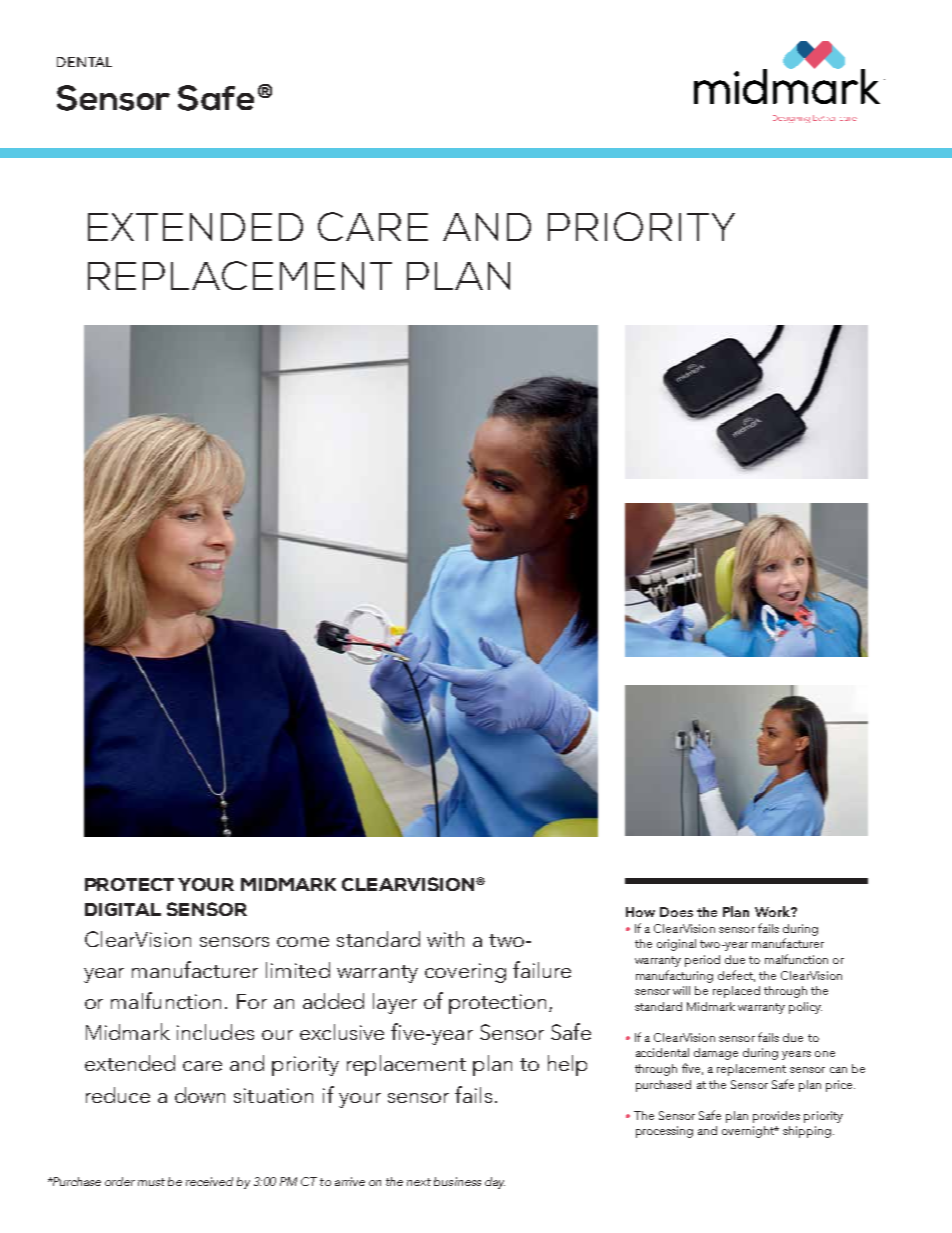 The image size is (952, 1233). I want to click on help, so click(567, 1065).
